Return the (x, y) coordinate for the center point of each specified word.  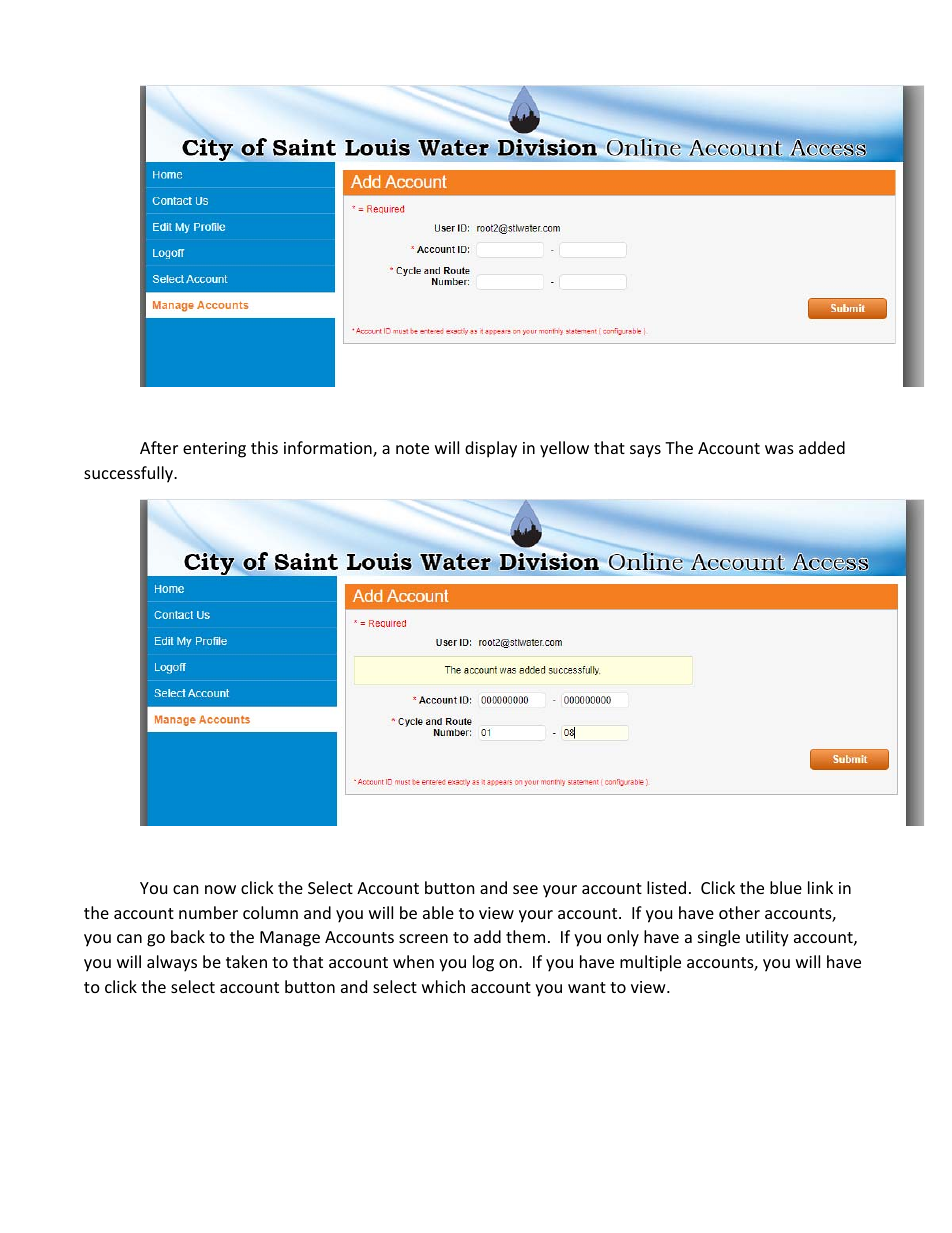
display (491, 449)
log (483, 963)
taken (246, 961)
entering (214, 450)
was (779, 449)
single (719, 938)
